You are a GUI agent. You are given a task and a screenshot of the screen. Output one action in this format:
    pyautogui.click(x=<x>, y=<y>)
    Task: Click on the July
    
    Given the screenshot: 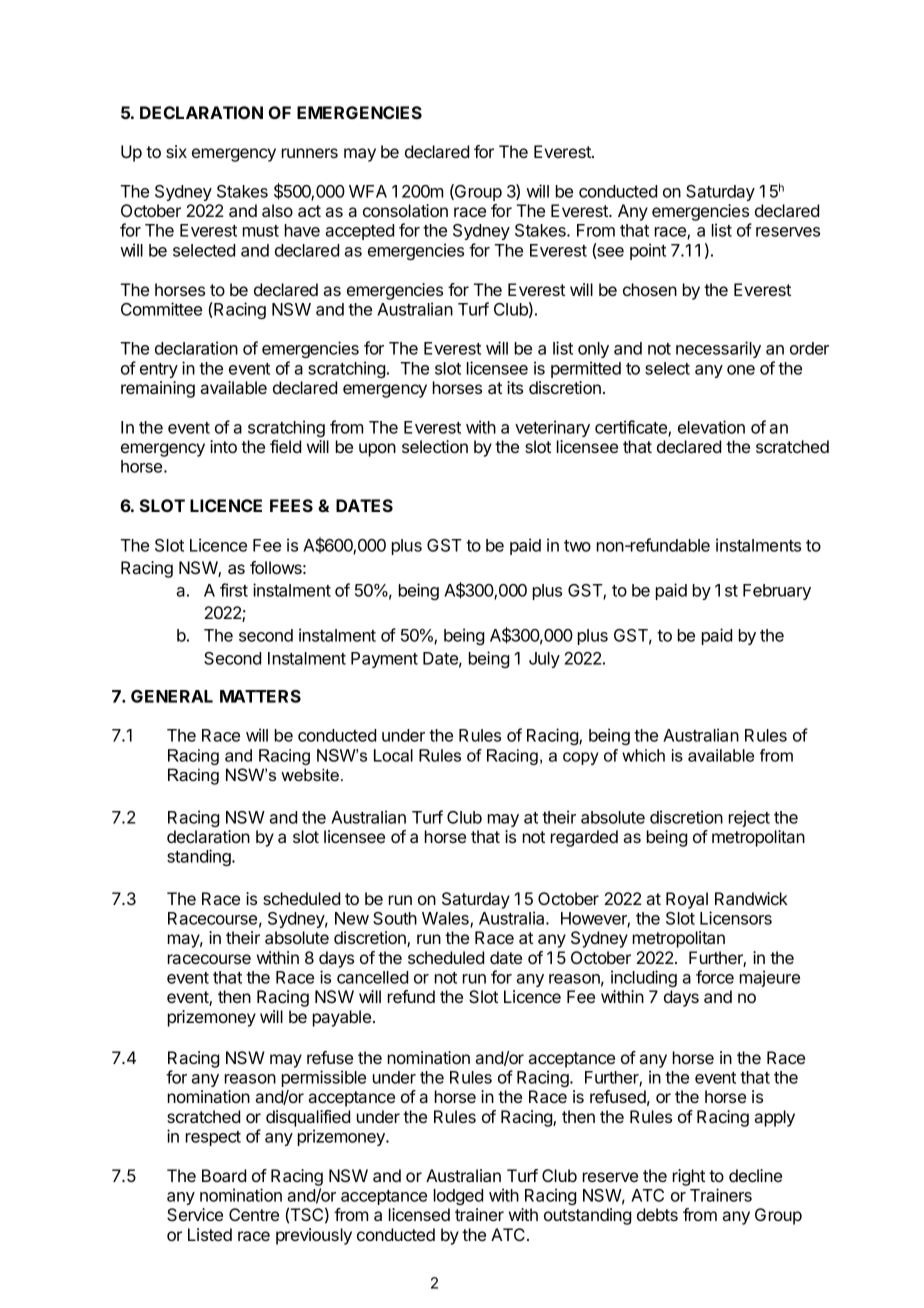 What is the action you would take?
    pyautogui.click(x=544, y=660)
